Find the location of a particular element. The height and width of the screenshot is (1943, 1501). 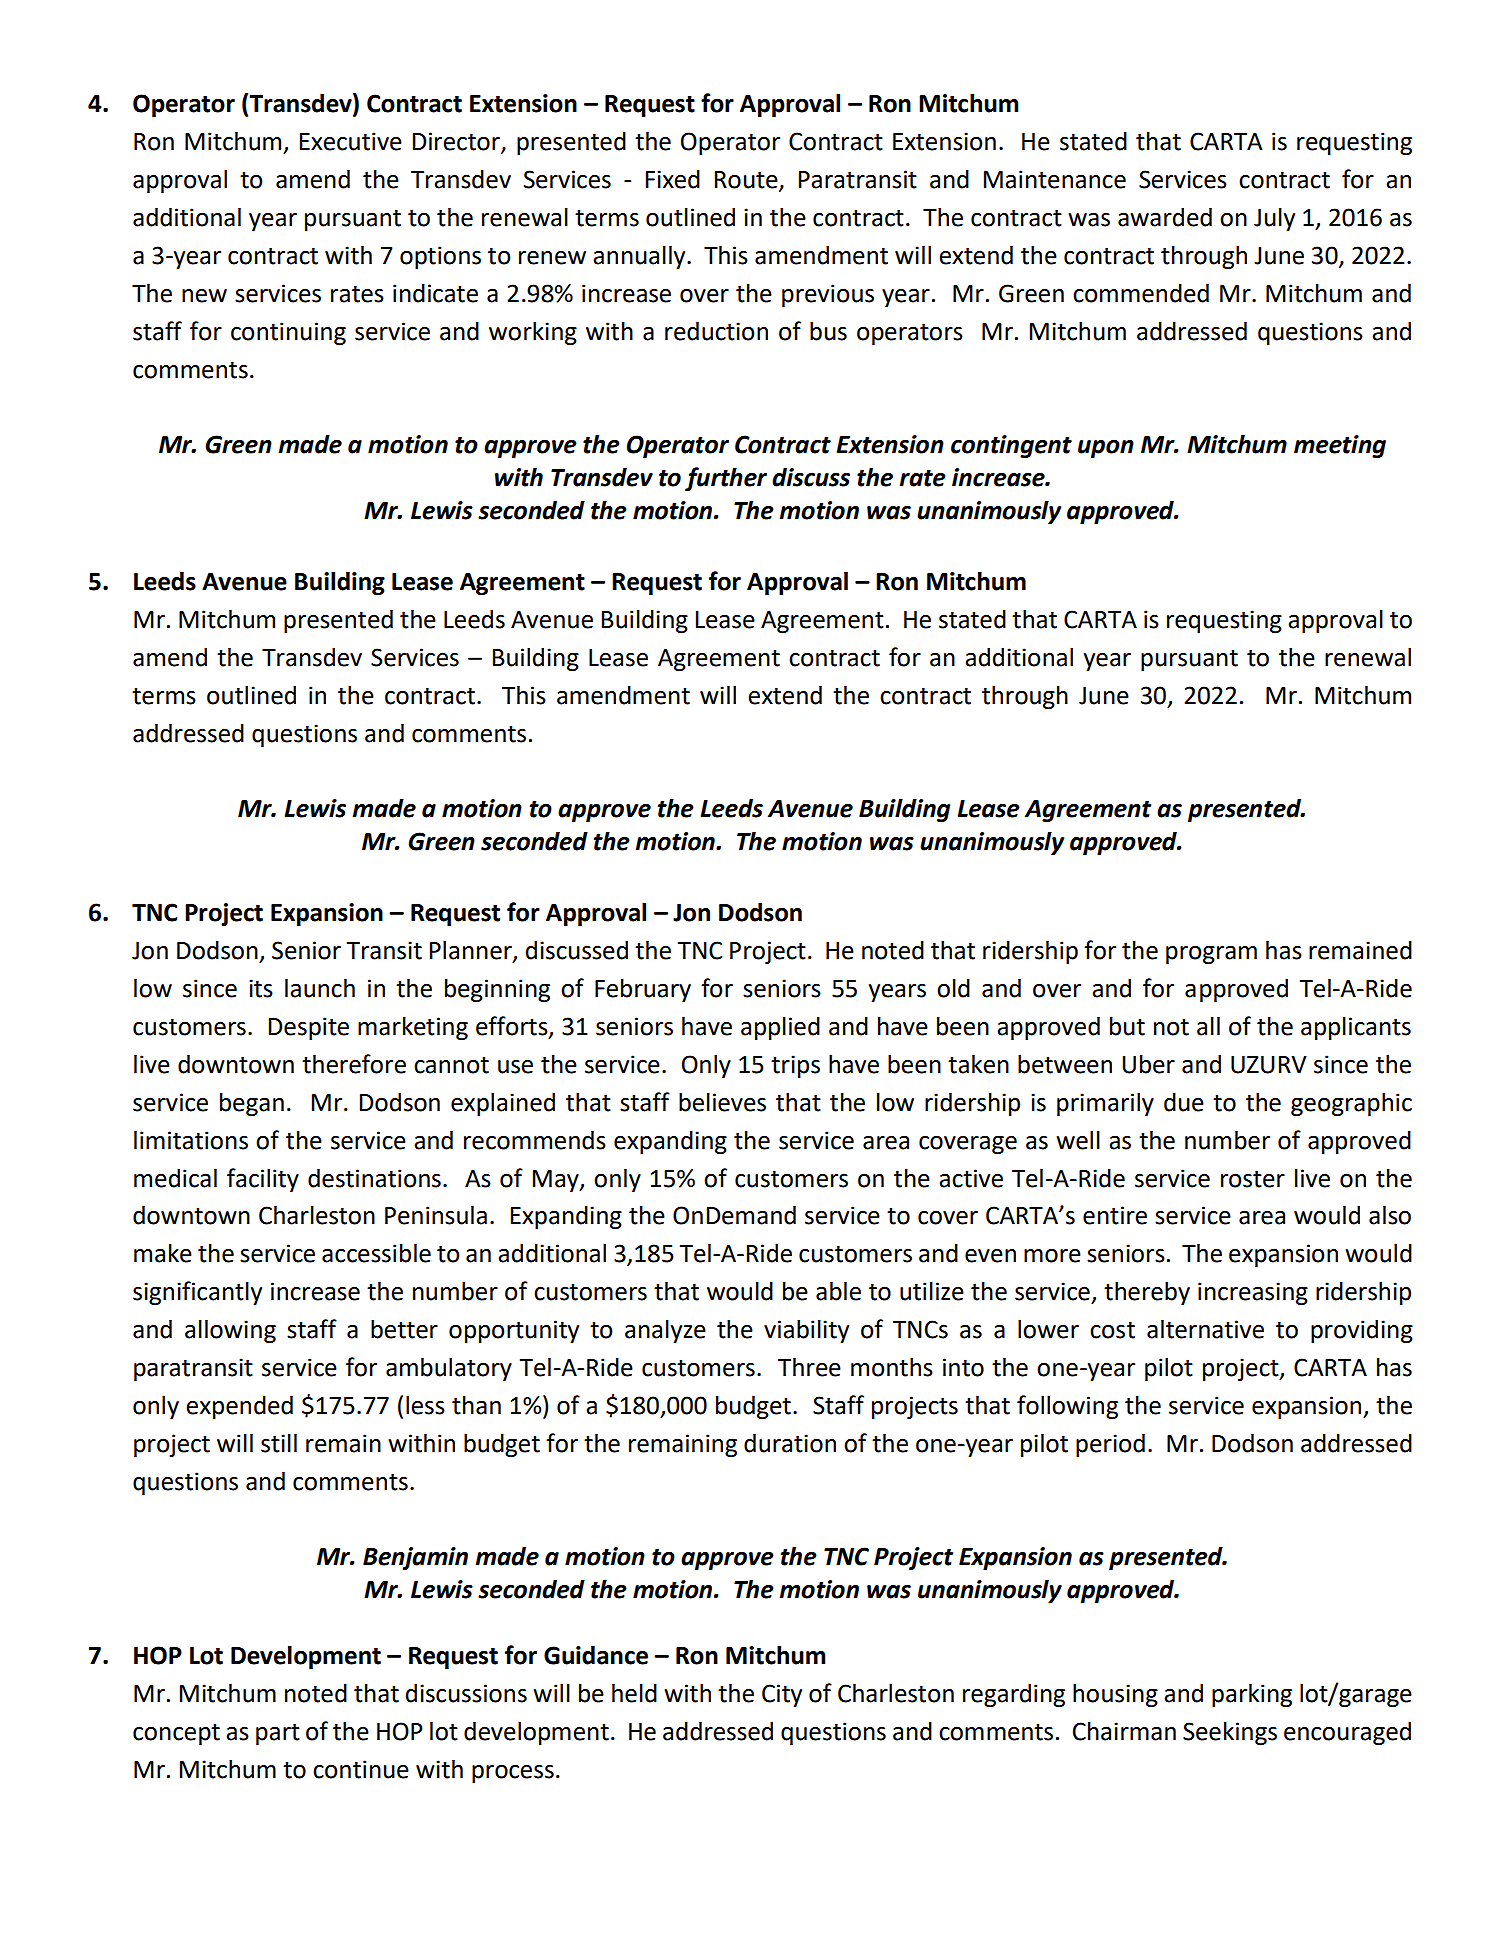

July is located at coordinates (1274, 219).
